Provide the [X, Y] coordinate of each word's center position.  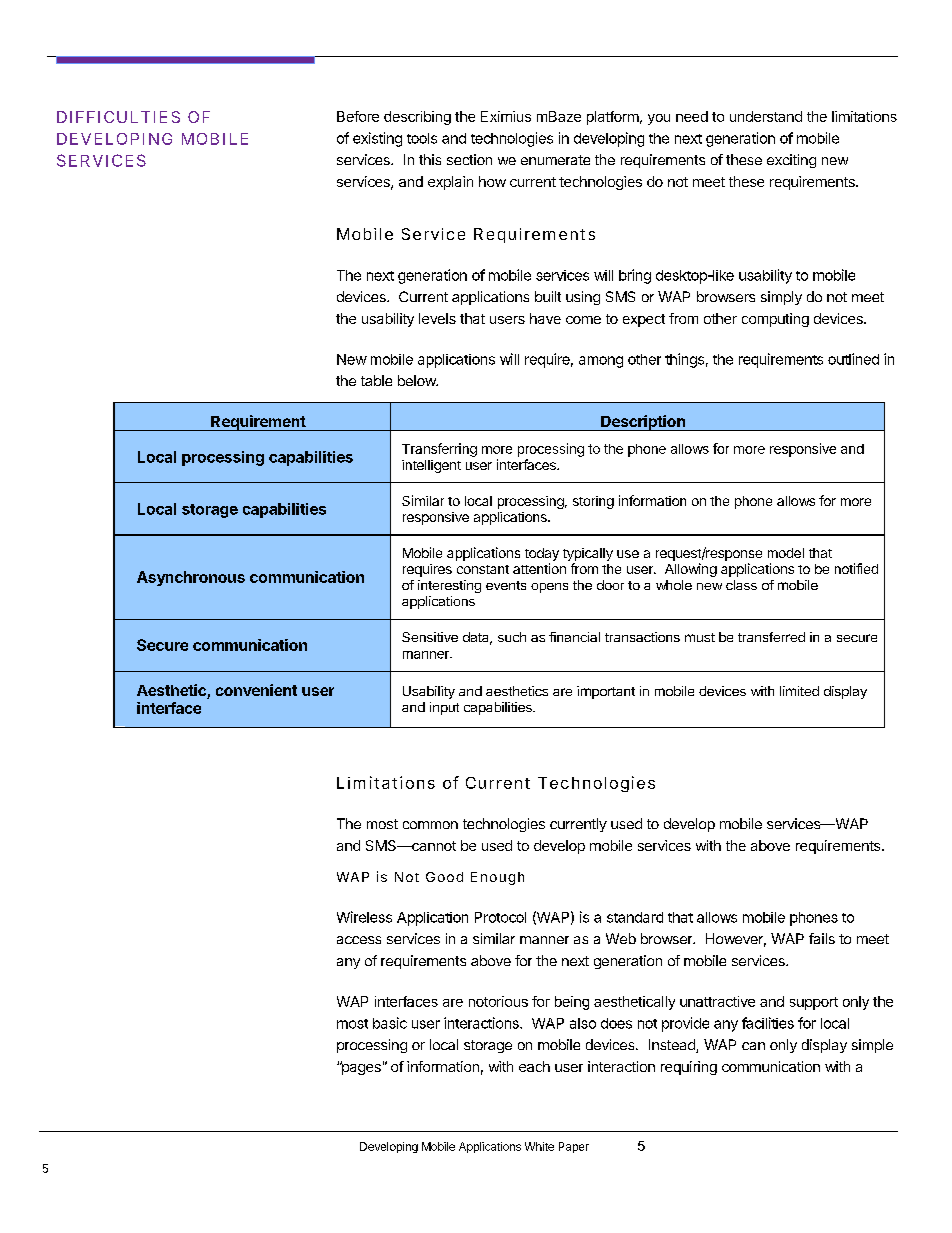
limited [799, 691]
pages [360, 1068]
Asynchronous [191, 578]
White [539, 1146]
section [469, 159]
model [786, 553]
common [430, 825]
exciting [791, 161]
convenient [256, 690]
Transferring [439, 450]
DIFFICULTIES [118, 117]
